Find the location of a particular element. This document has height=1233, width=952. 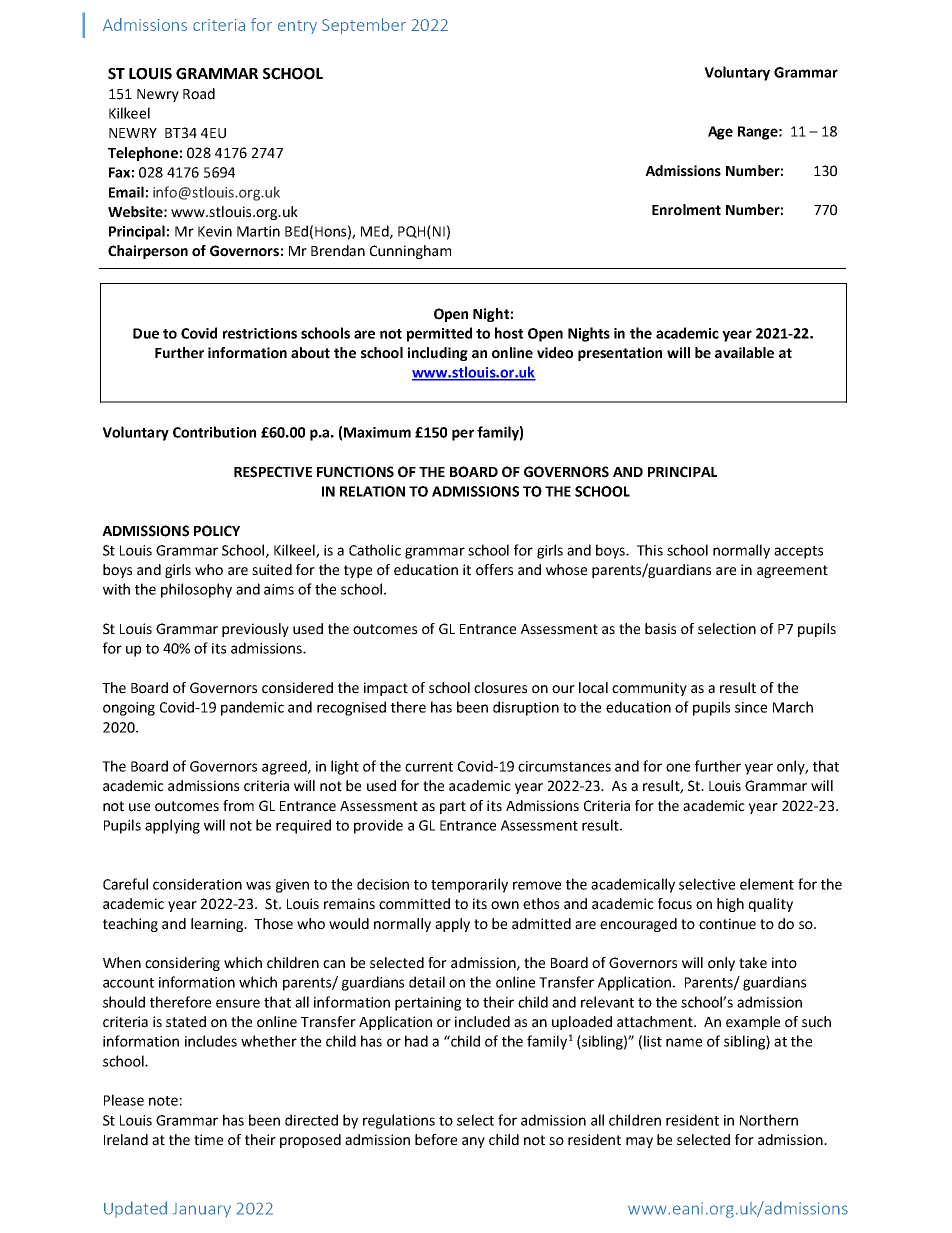

Road is located at coordinates (199, 94).
